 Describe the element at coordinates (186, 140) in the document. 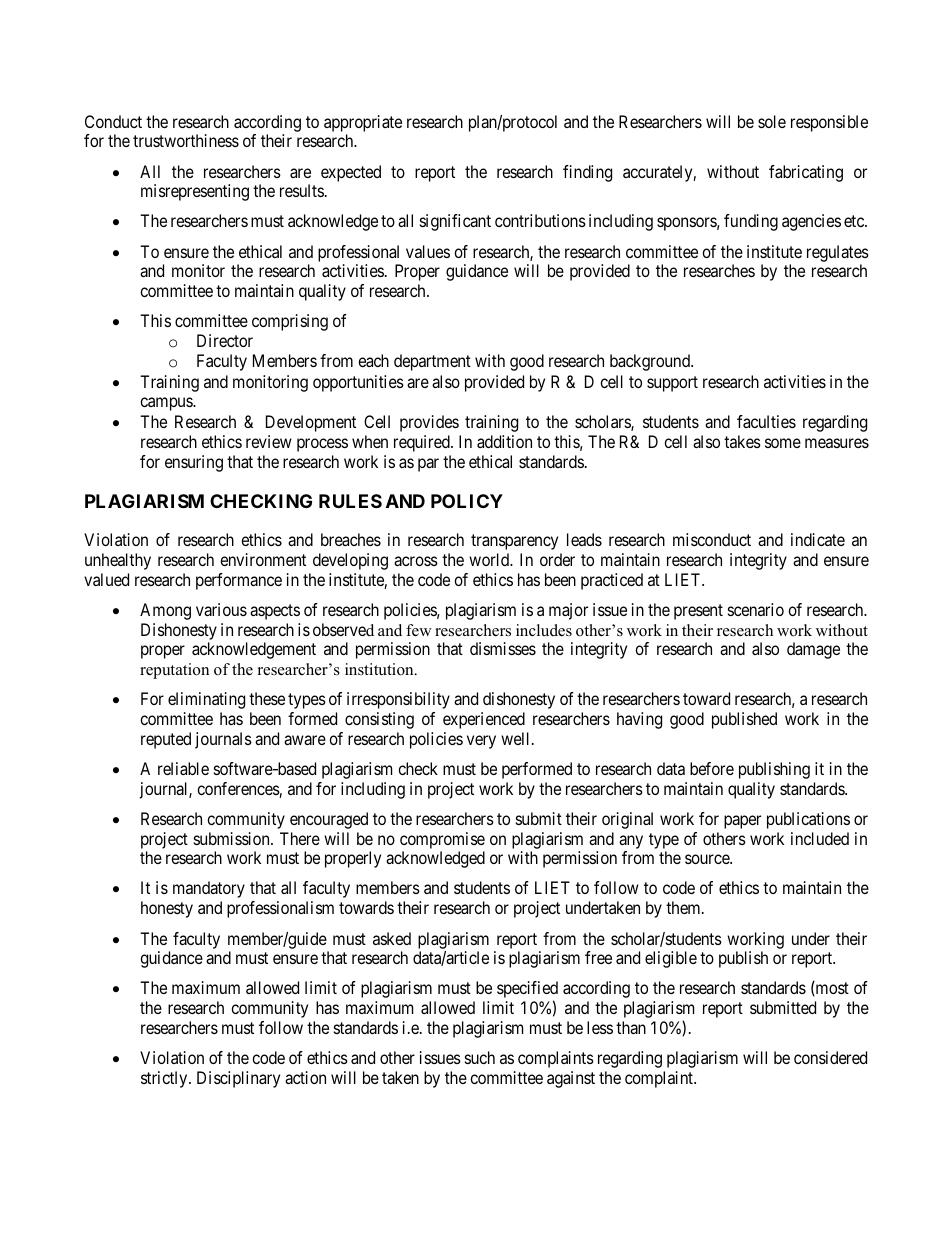

I see `trustworthiness` at that location.
